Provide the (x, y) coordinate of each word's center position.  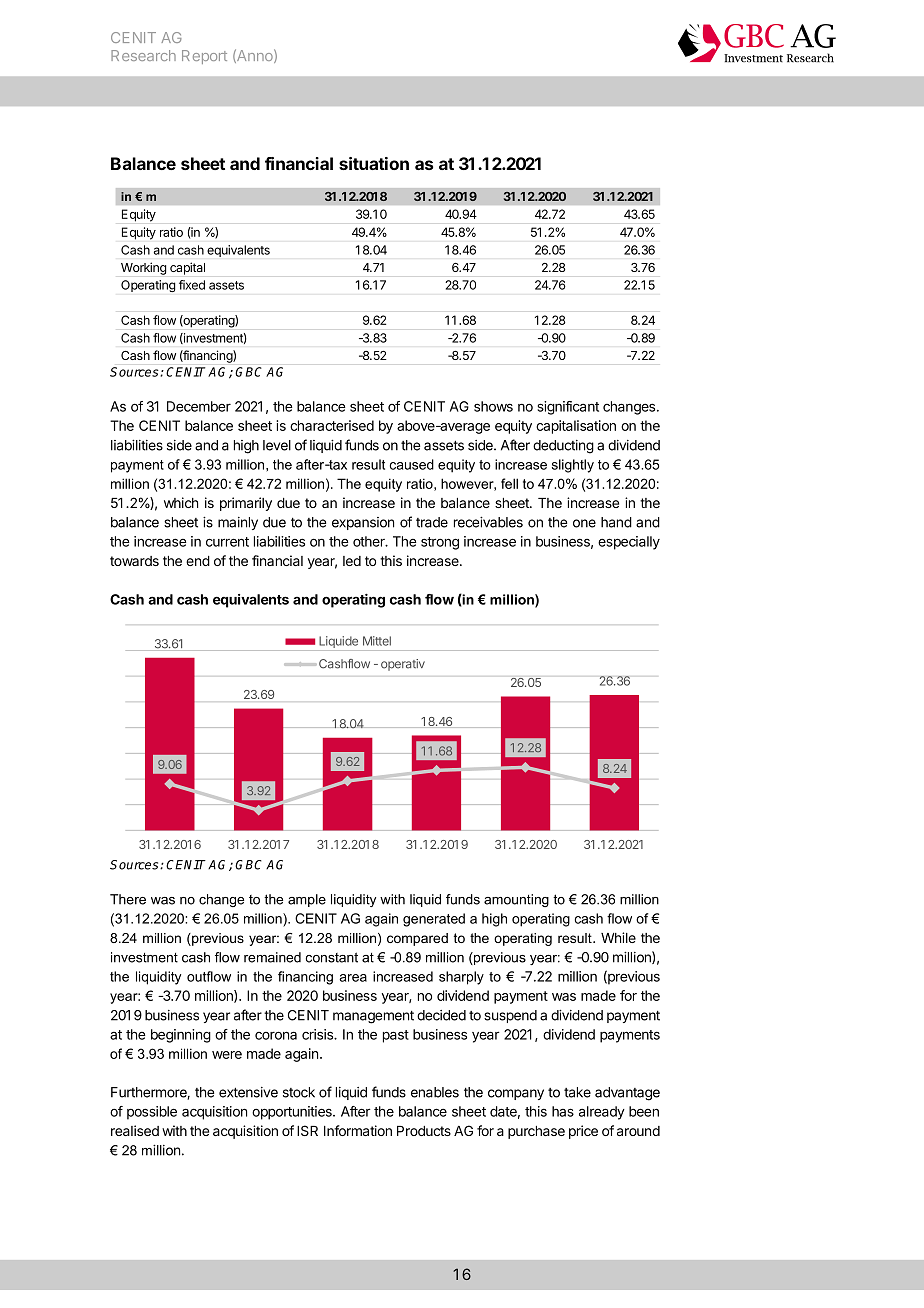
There (128, 899)
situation (374, 163)
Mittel (377, 641)
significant (568, 408)
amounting (516, 900)
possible (152, 1113)
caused (412, 464)
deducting (563, 447)
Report (204, 57)
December (199, 406)
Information (358, 1130)
